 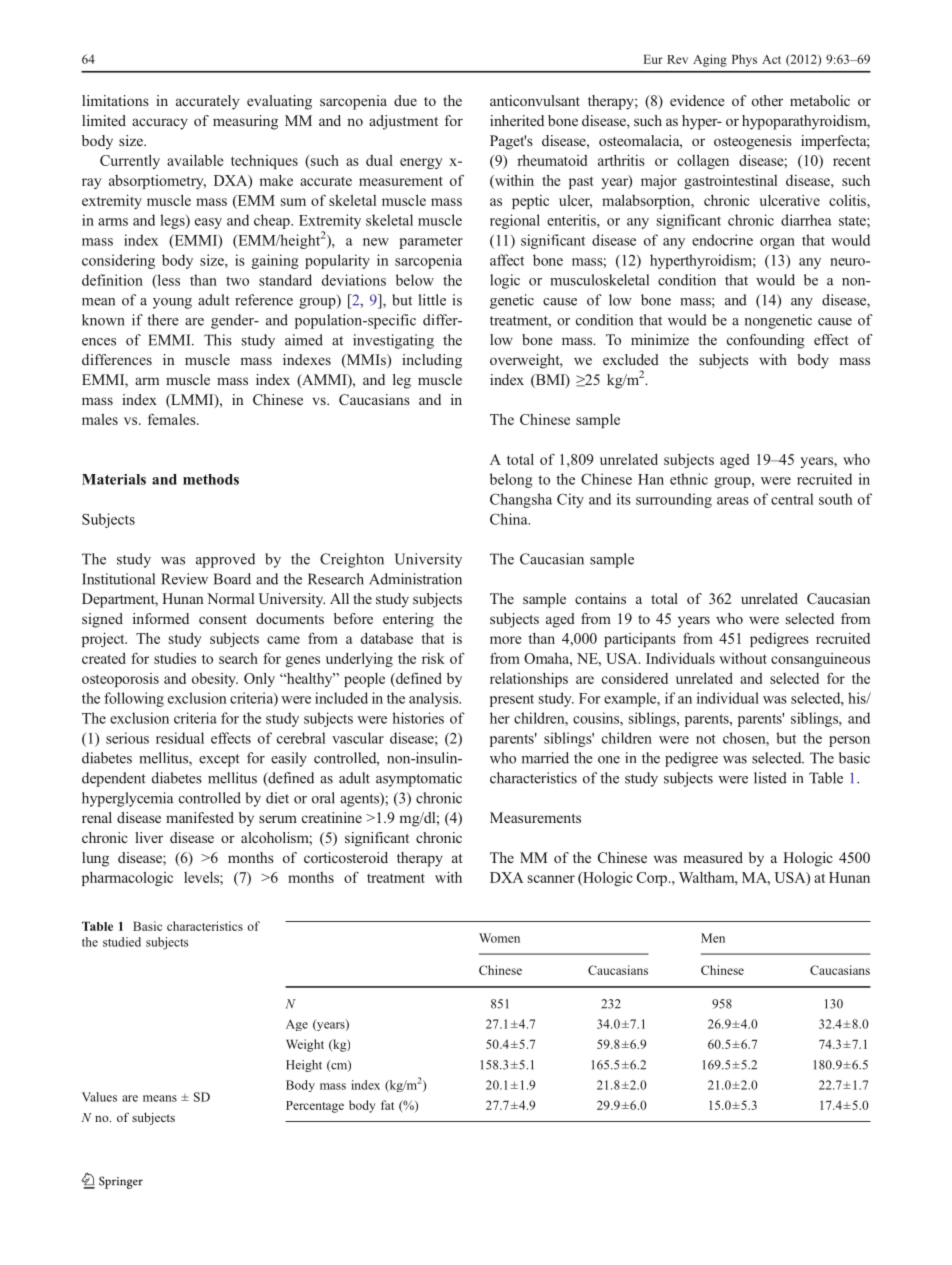 What do you see at coordinates (184, 579) in the document?
I see `Review` at bounding box center [184, 579].
